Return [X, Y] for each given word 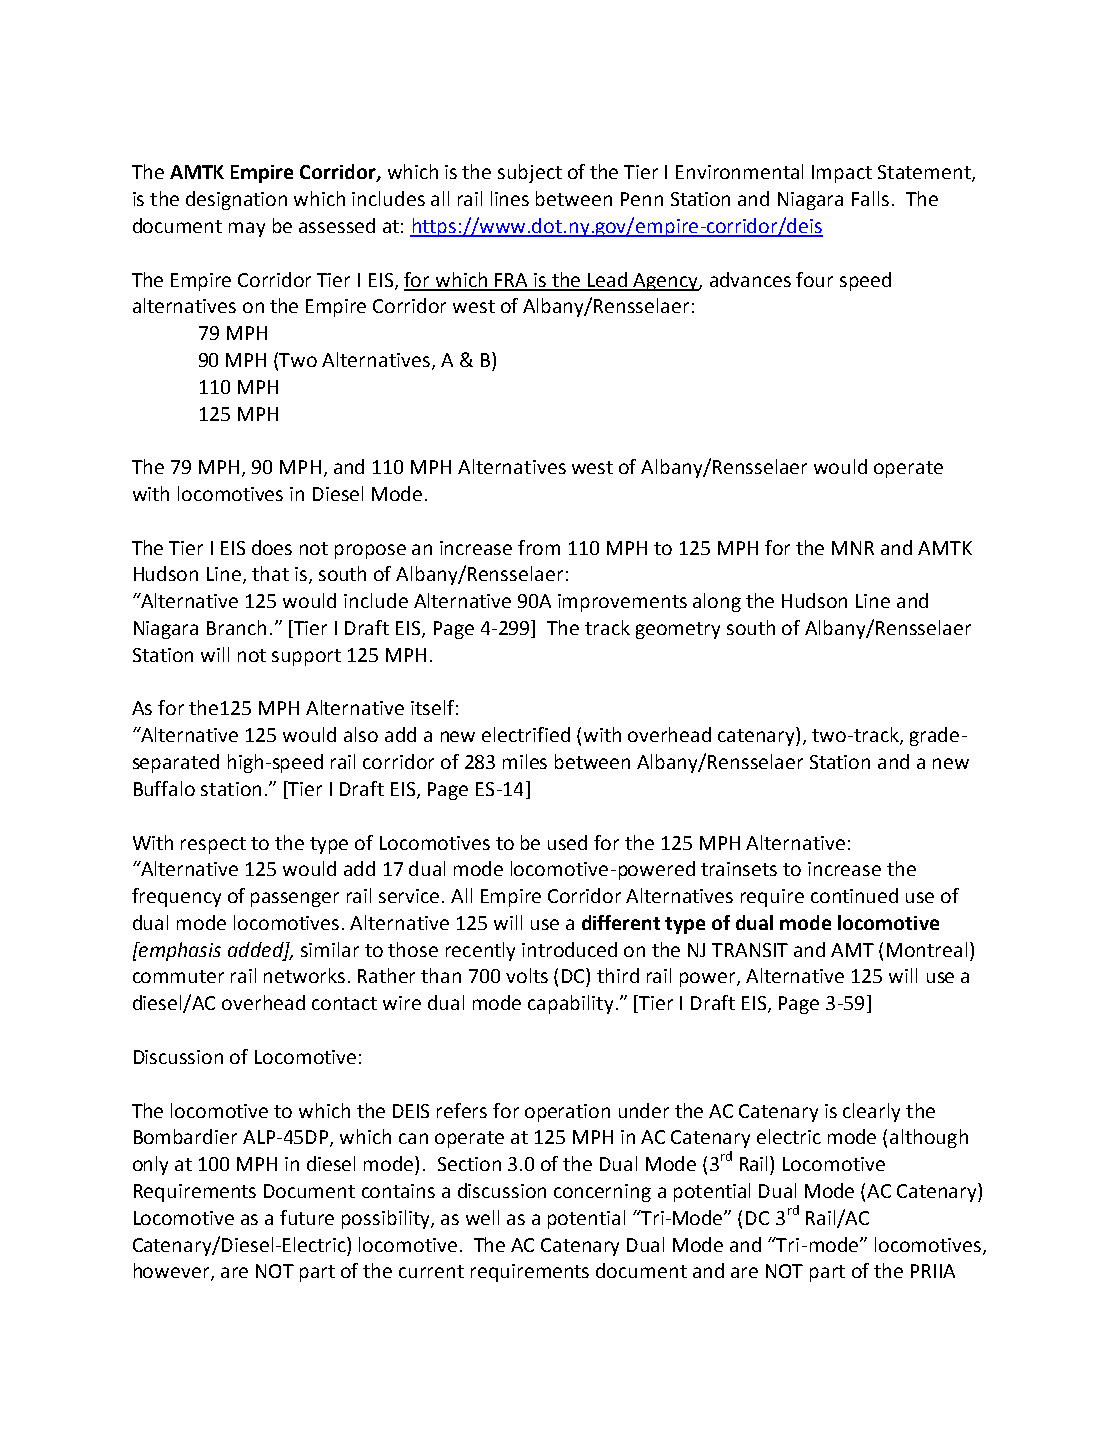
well [482, 1217]
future [307, 1217]
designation [236, 200]
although [929, 1138]
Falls [870, 198]
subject [530, 173]
